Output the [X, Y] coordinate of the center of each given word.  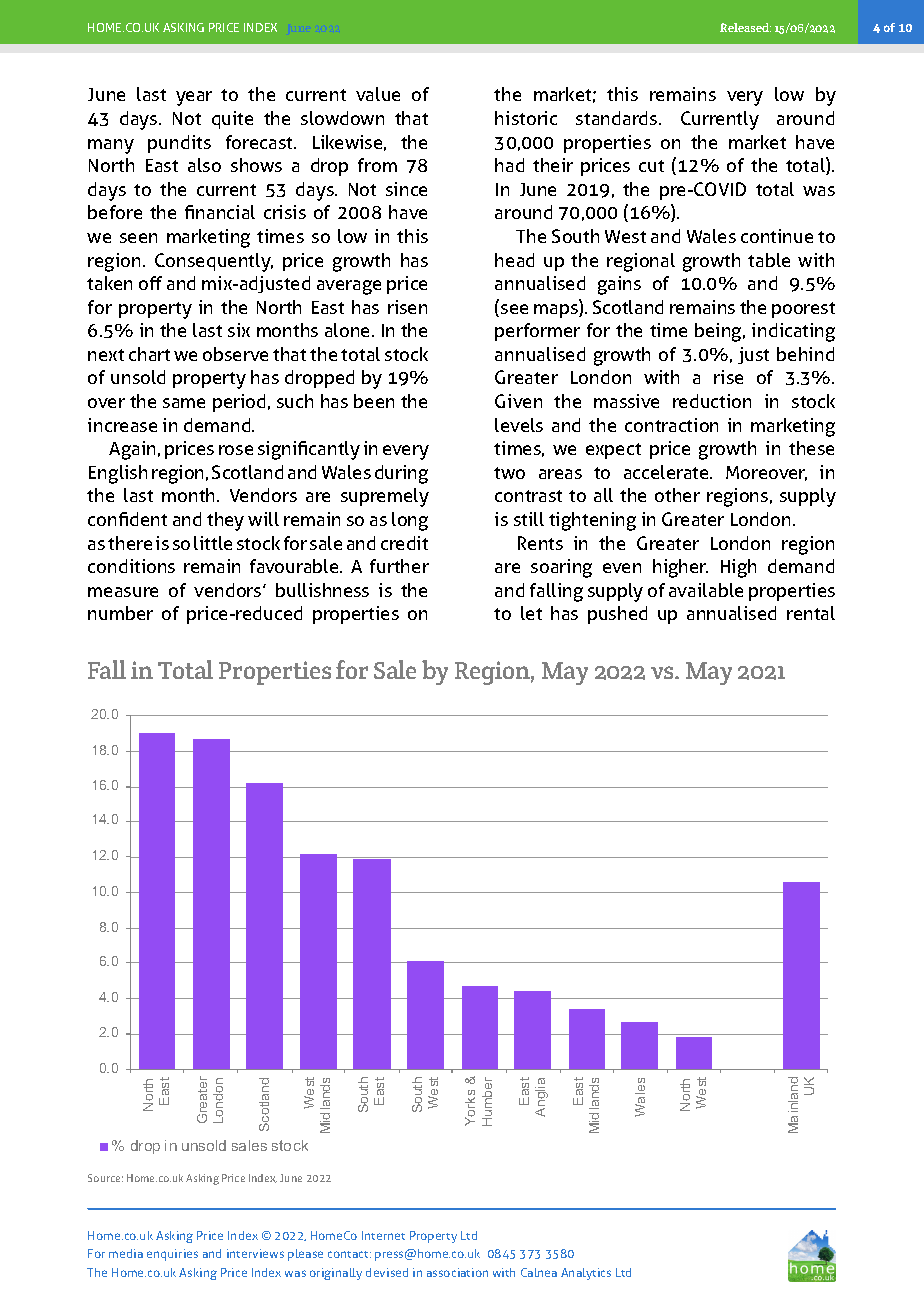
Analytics [586, 1274]
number [120, 613]
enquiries [172, 1255]
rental [811, 613]
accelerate [667, 472]
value [378, 94]
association [457, 1272]
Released [745, 27]
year [194, 98]
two [509, 473]
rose [236, 450]
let [531, 613]
